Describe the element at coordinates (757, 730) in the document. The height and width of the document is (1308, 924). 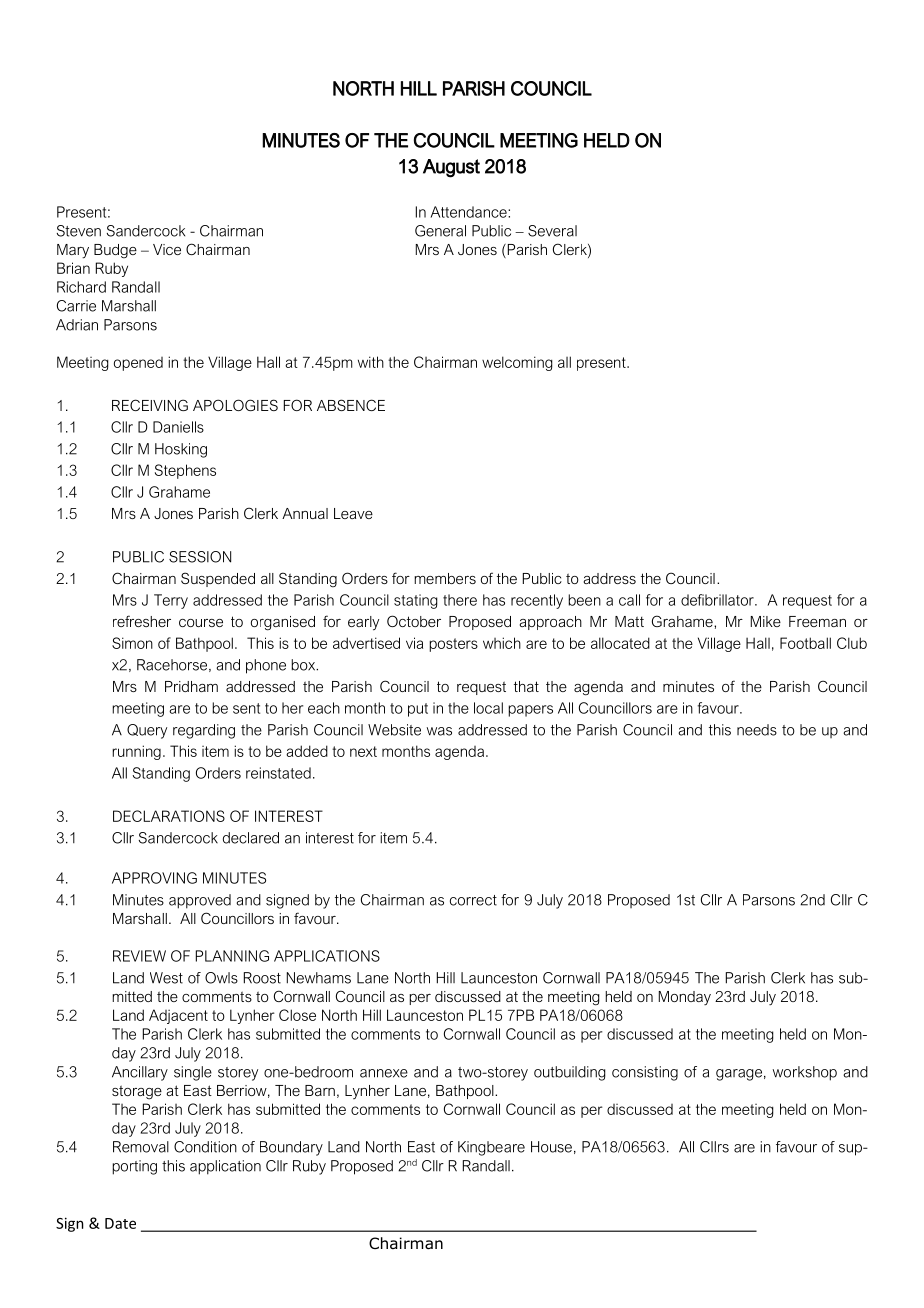
I see `needs` at that location.
